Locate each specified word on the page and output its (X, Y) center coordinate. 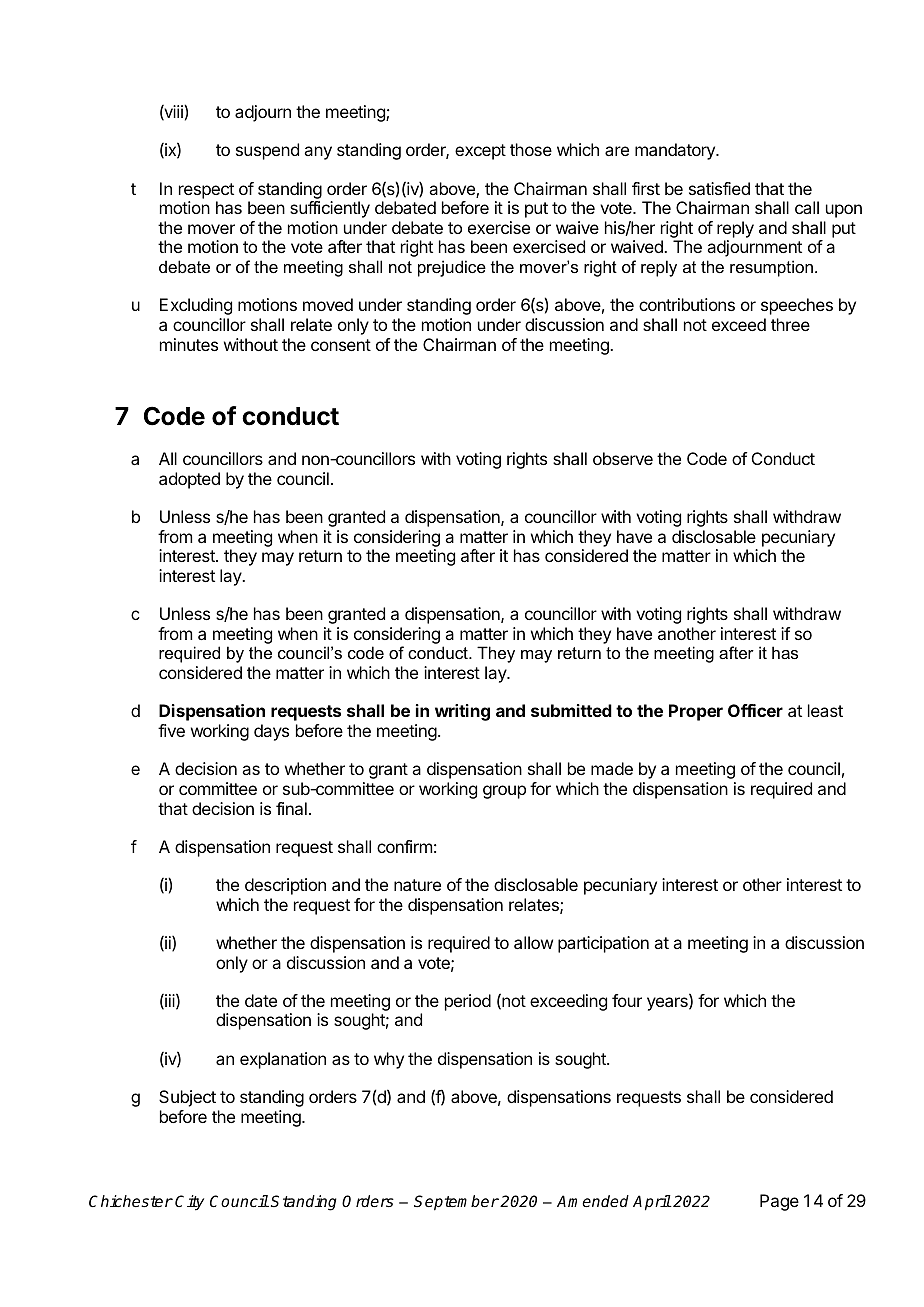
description (285, 886)
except (480, 152)
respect (206, 191)
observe (623, 458)
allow (533, 942)
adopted (189, 480)
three (790, 324)
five (171, 730)
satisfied (719, 188)
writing (462, 712)
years (668, 1004)
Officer (755, 710)
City (189, 1203)
